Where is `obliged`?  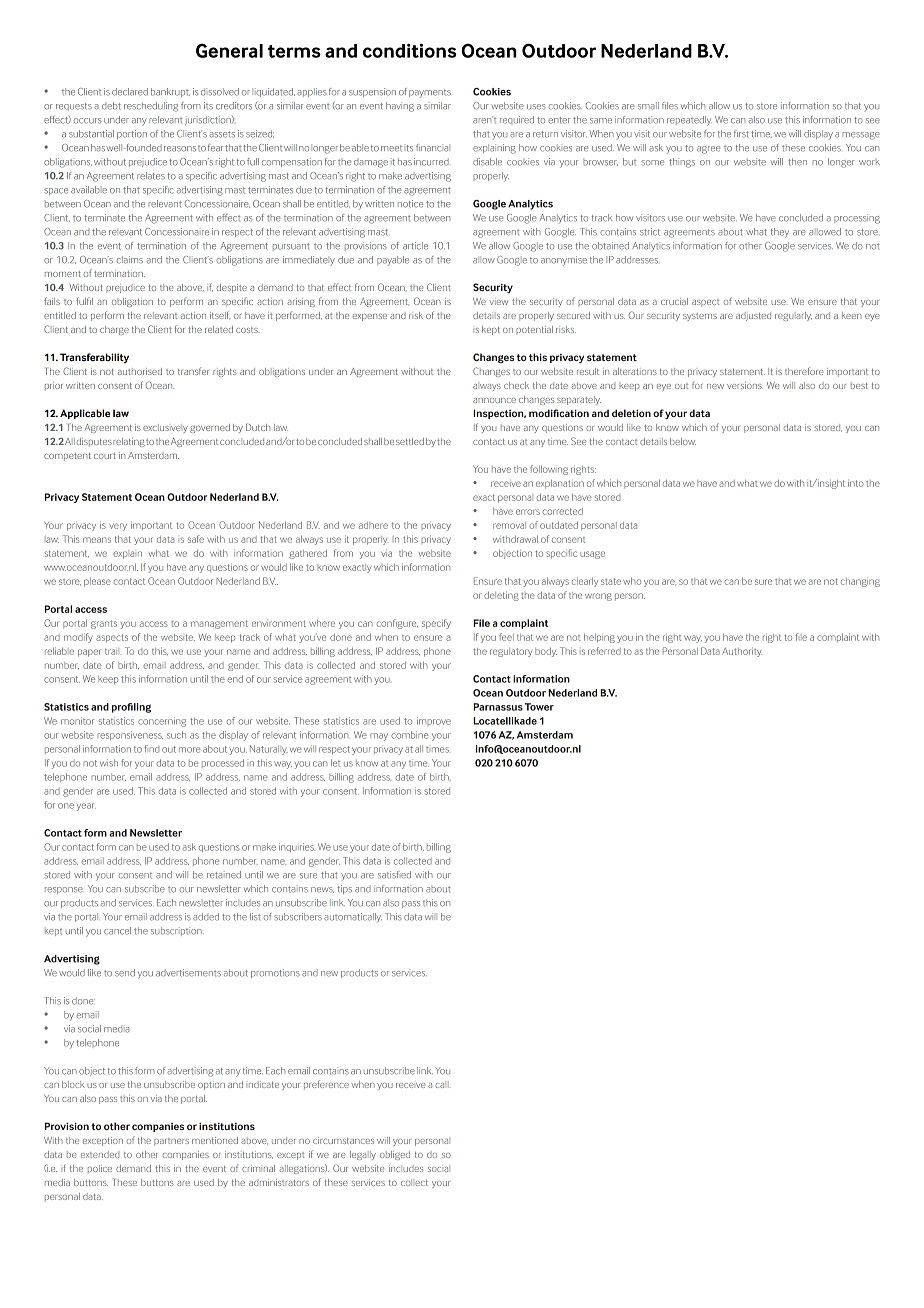
obliged is located at coordinates (395, 1155).
